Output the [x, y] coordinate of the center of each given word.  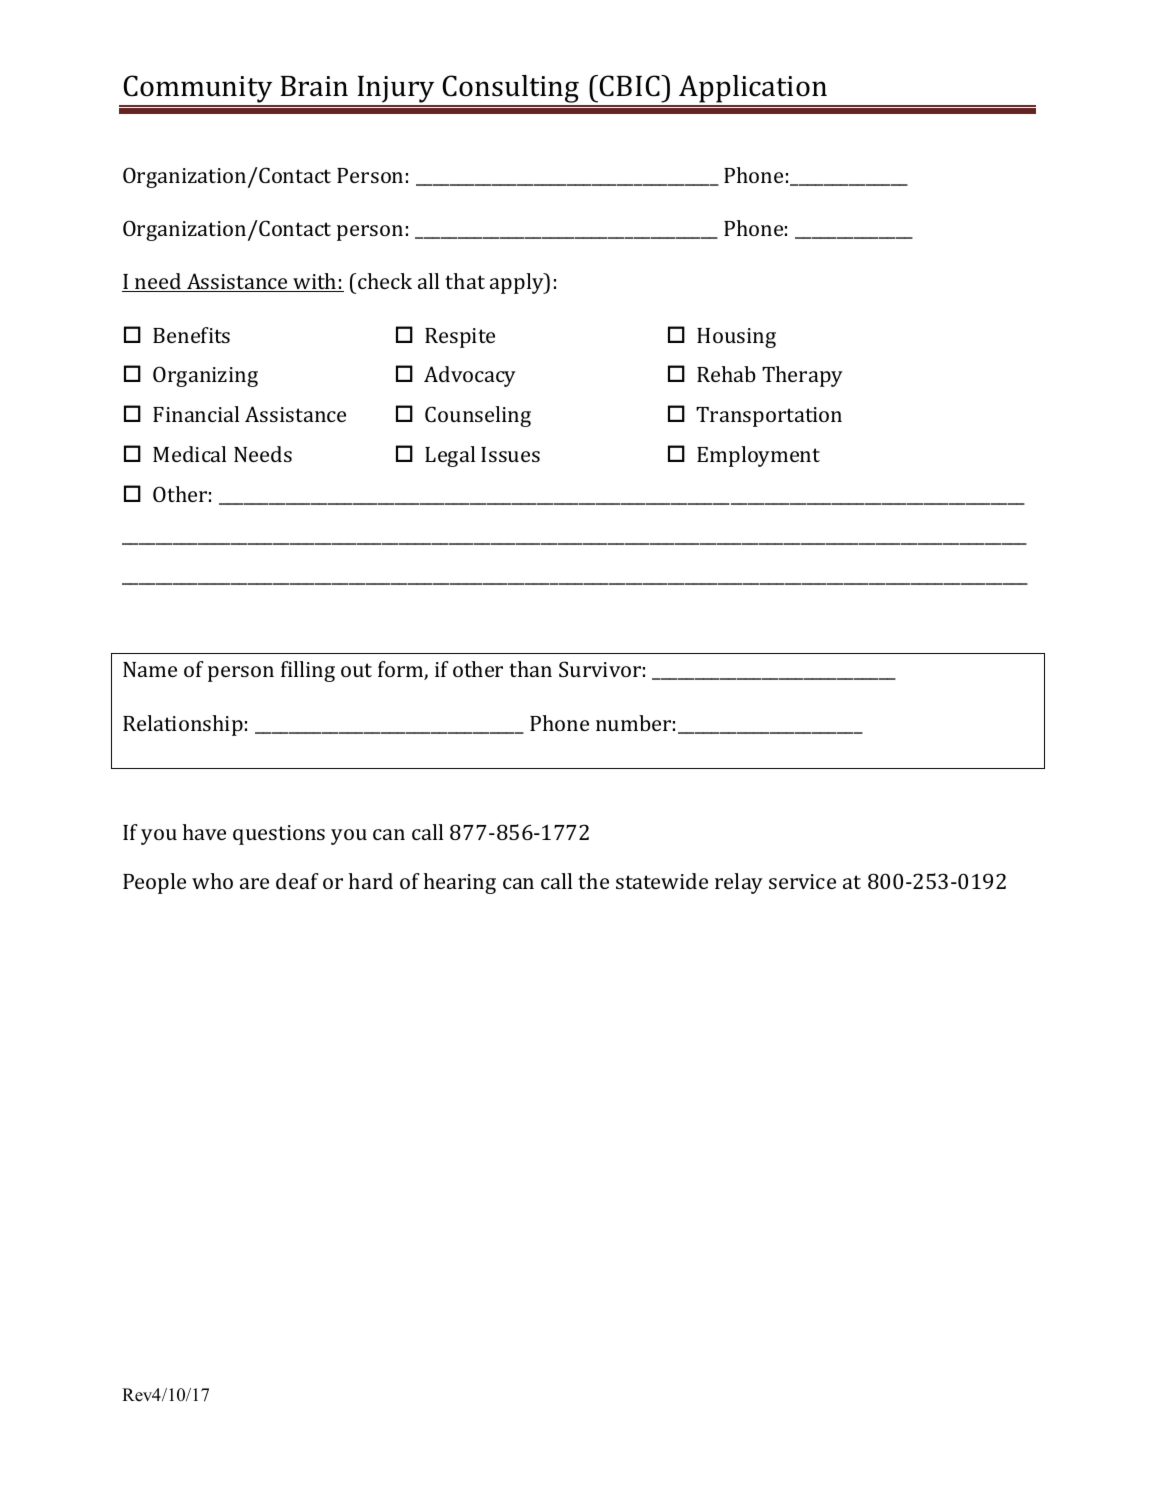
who [212, 881]
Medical [189, 454]
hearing [460, 883]
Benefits [191, 335]
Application [753, 90]
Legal [450, 456]
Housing [736, 338]
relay [739, 883]
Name [150, 669]
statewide [662, 881]
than [530, 669]
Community [198, 90]
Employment [758, 456]
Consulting [511, 90]
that [465, 281]
